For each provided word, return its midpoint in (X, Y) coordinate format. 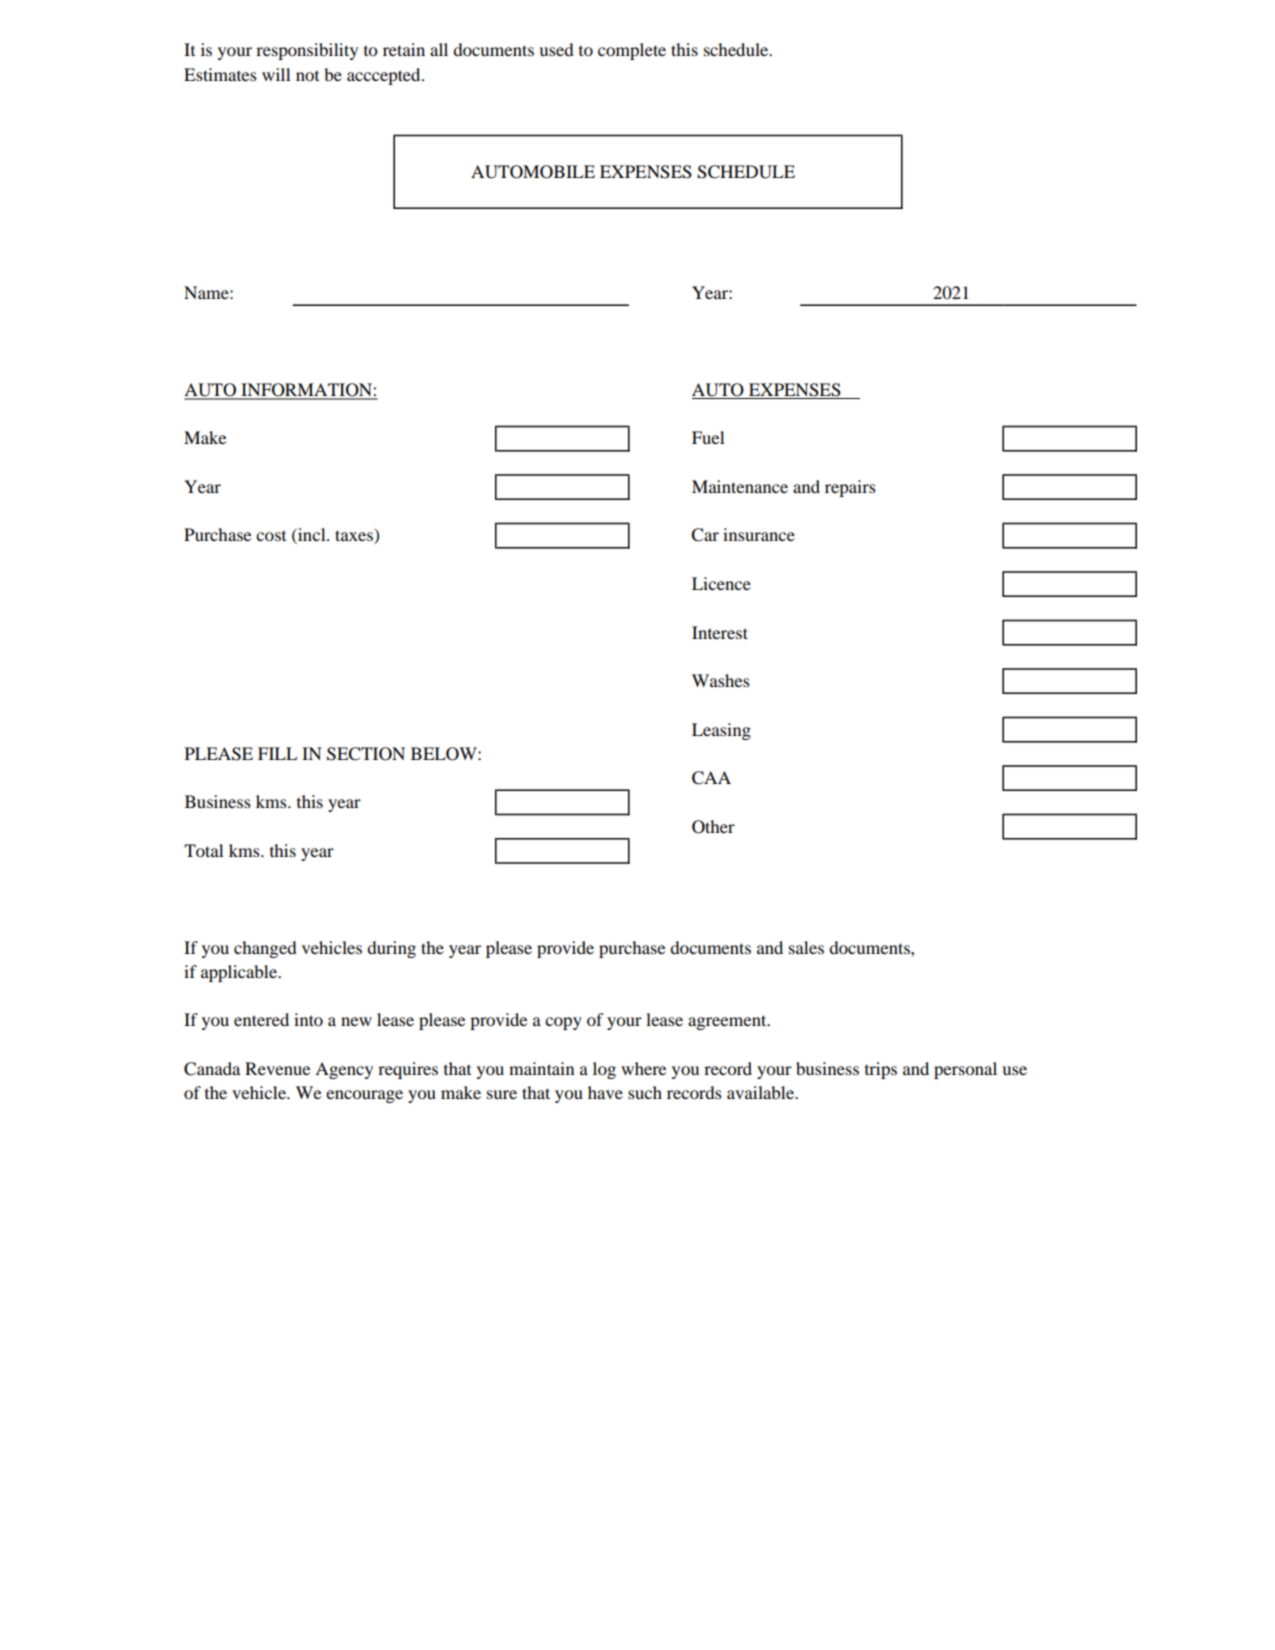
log (604, 1070)
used (556, 49)
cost (271, 535)
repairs (850, 488)
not (307, 75)
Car (705, 535)
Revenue (277, 1068)
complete (632, 51)
